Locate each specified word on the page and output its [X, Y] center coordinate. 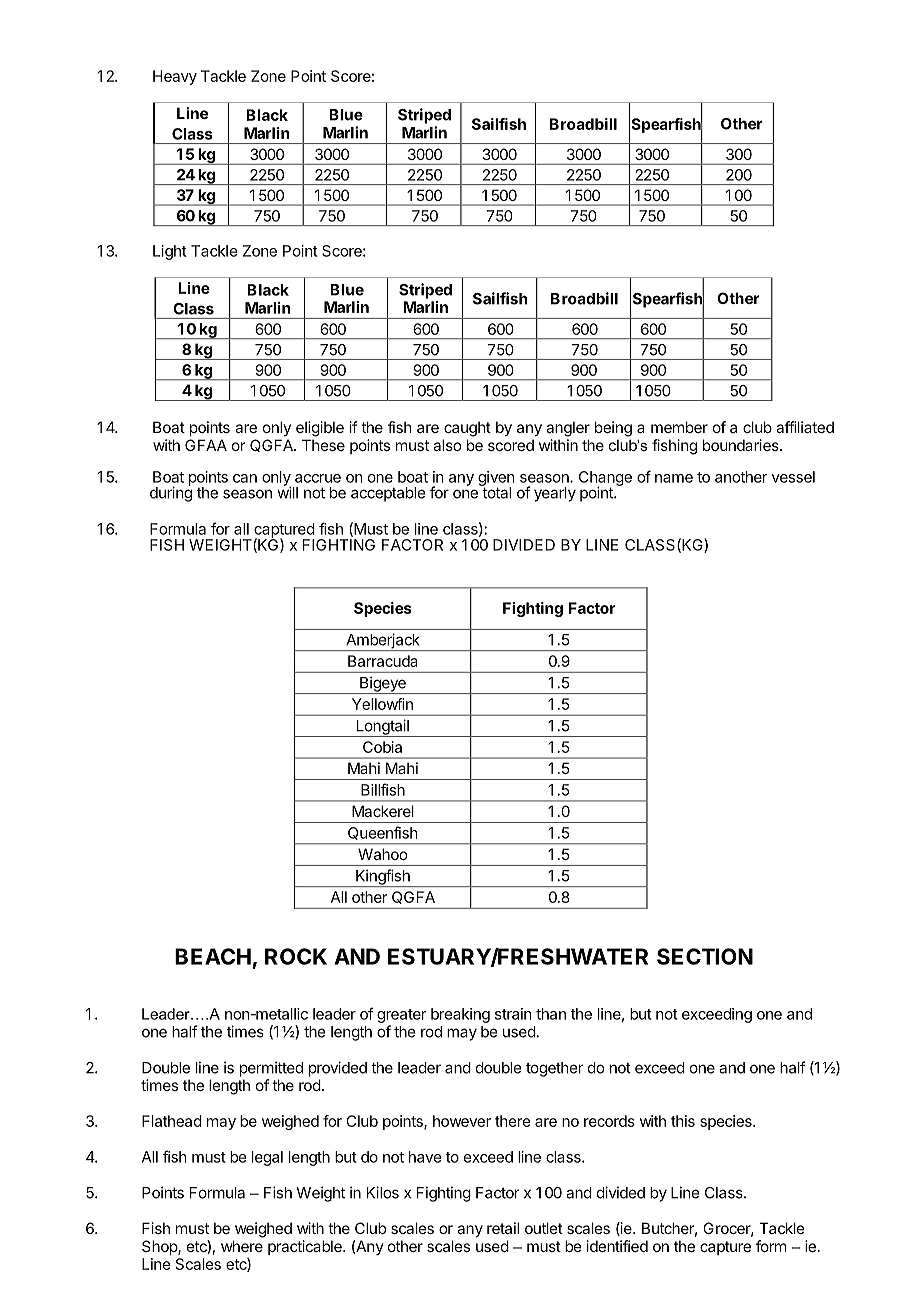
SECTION [705, 956]
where [242, 1246]
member [679, 427]
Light [170, 252]
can [245, 478]
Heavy [175, 77]
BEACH [213, 956]
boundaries [742, 445]
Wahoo [382, 854]
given [496, 479]
